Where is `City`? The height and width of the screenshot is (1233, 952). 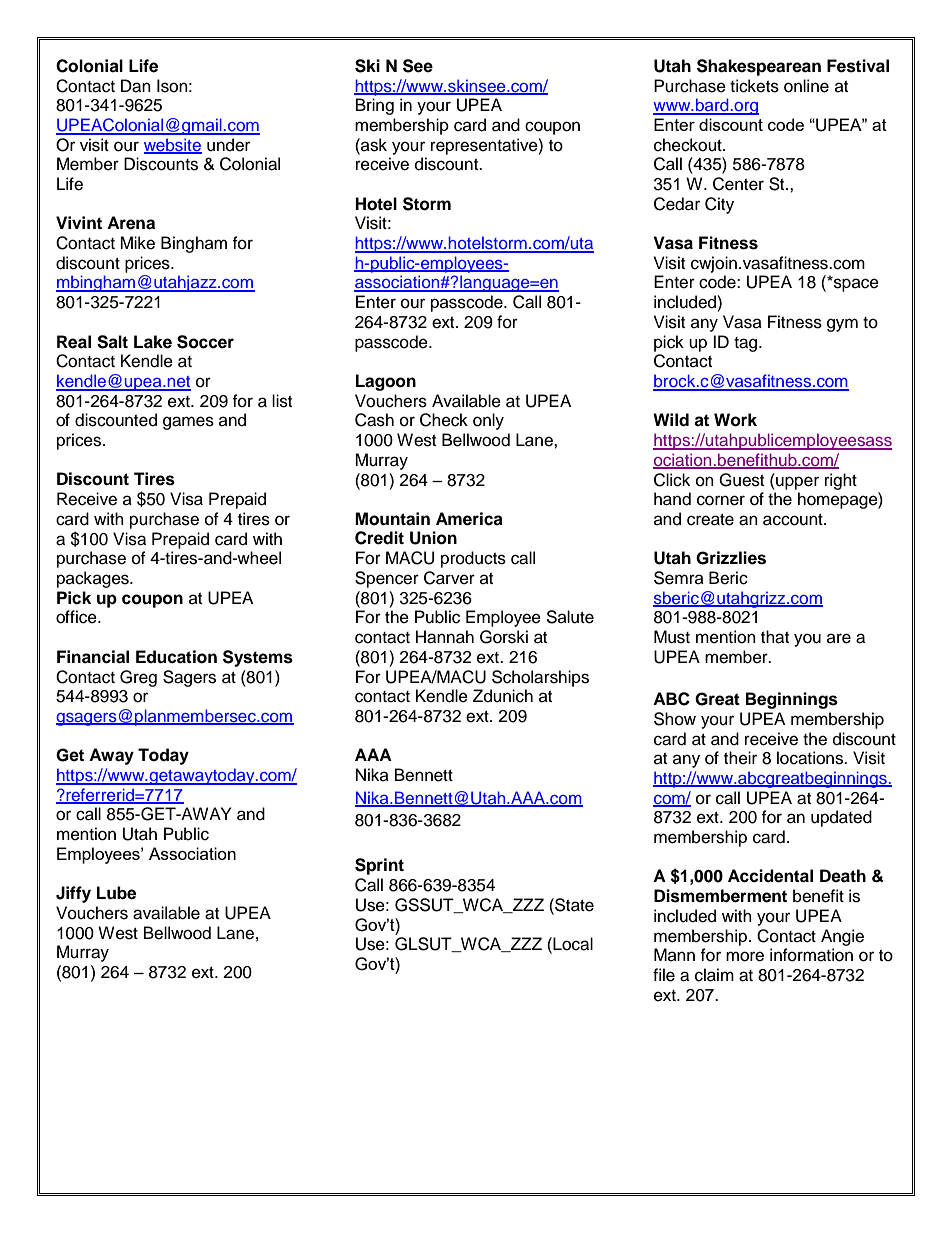
City is located at coordinates (719, 205).
